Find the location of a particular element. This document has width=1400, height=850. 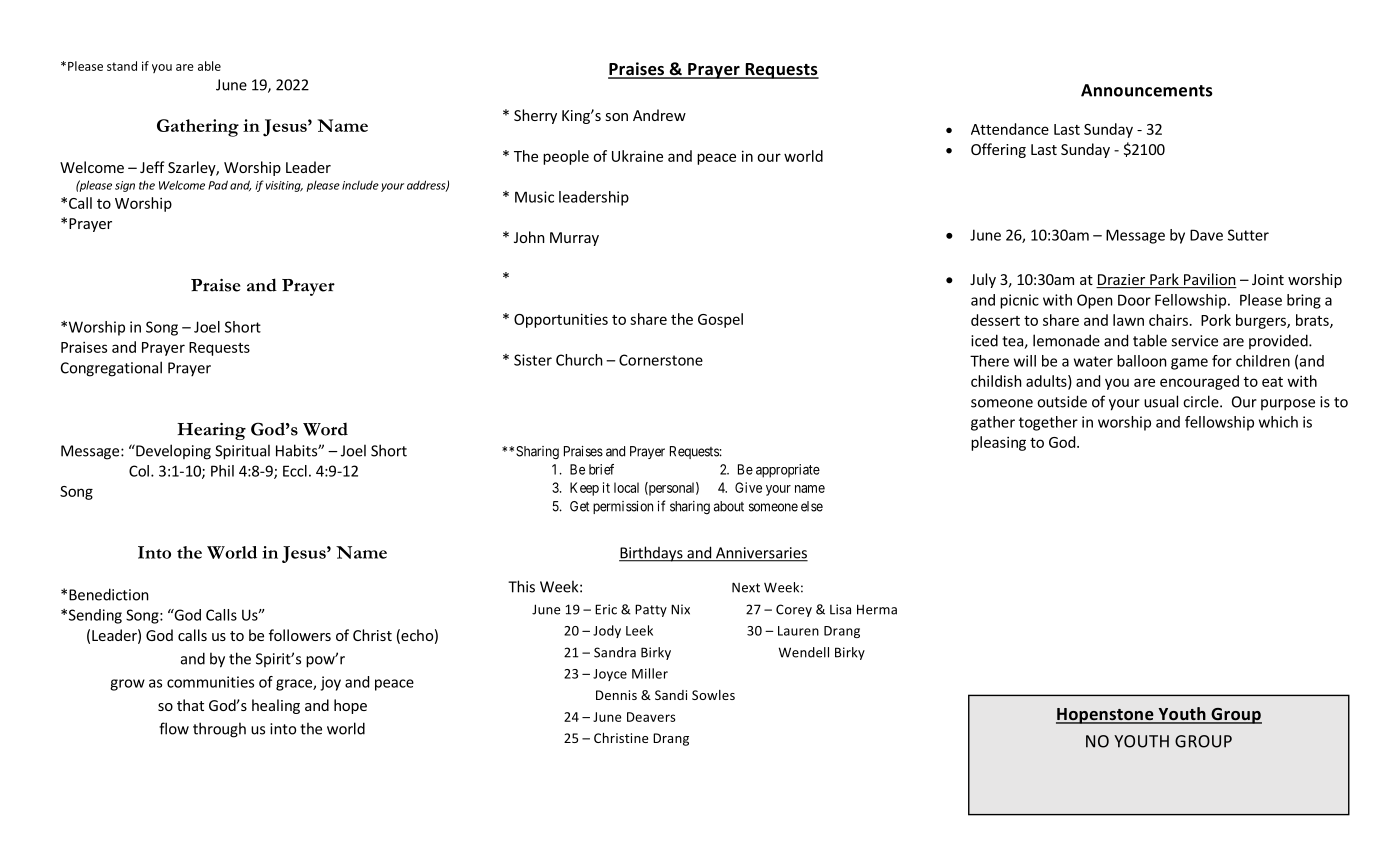

Anniversaries is located at coordinates (761, 554).
